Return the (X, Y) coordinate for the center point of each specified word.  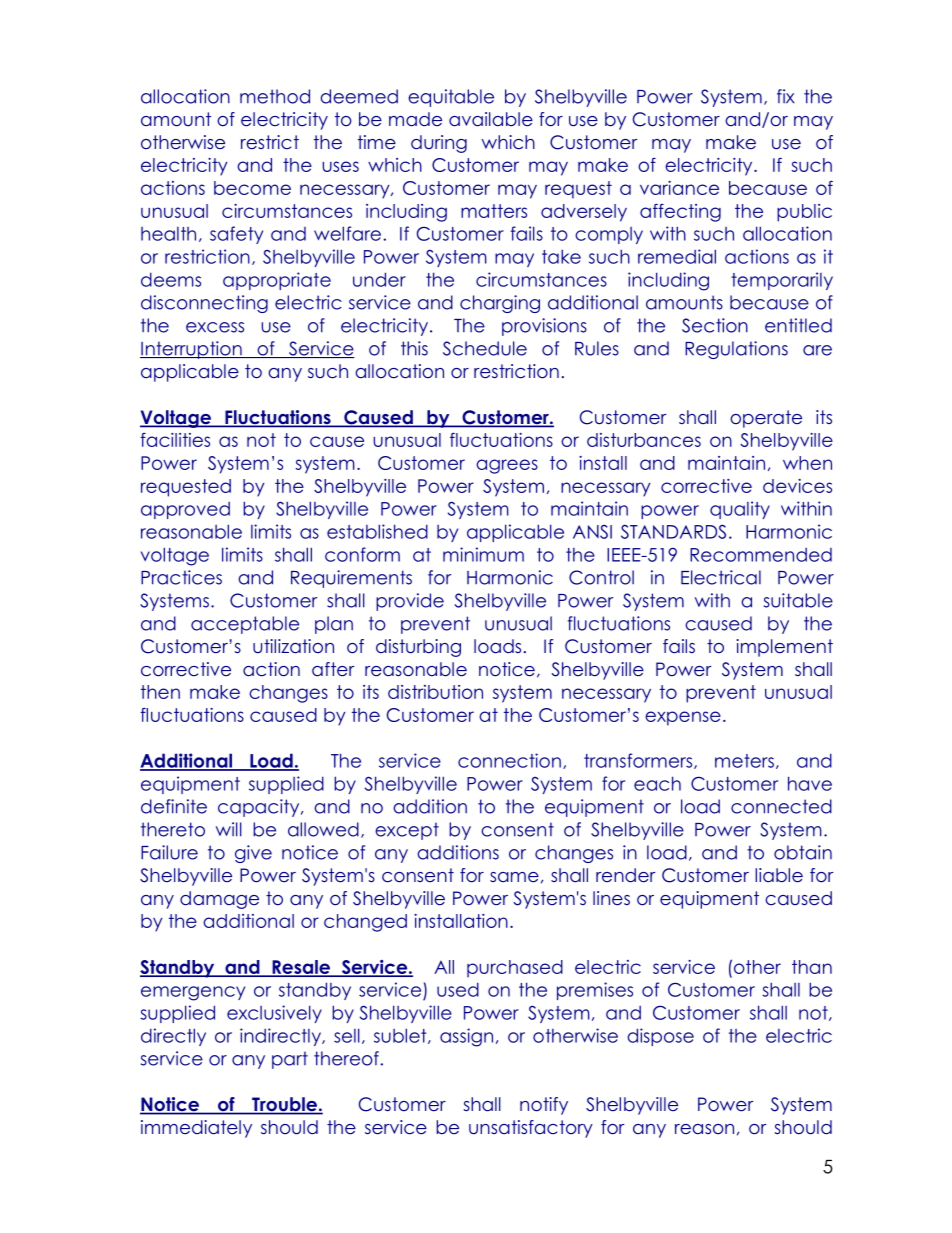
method (275, 96)
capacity (260, 808)
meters (744, 761)
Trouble (284, 1105)
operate (766, 419)
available (491, 119)
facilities (175, 440)
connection (509, 760)
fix (786, 96)
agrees (507, 466)
